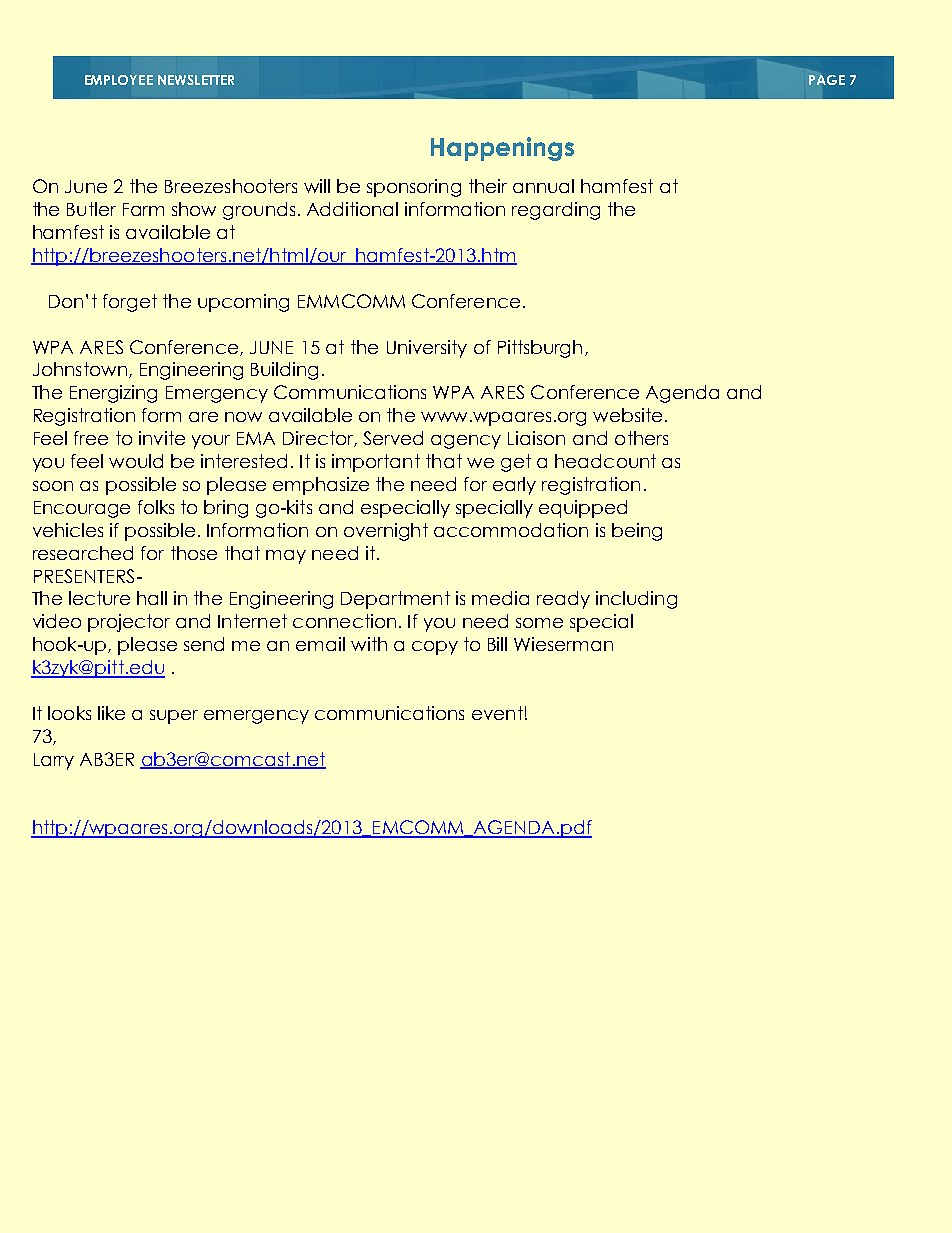 The image size is (952, 1233). I want to click on super, so click(174, 717).
